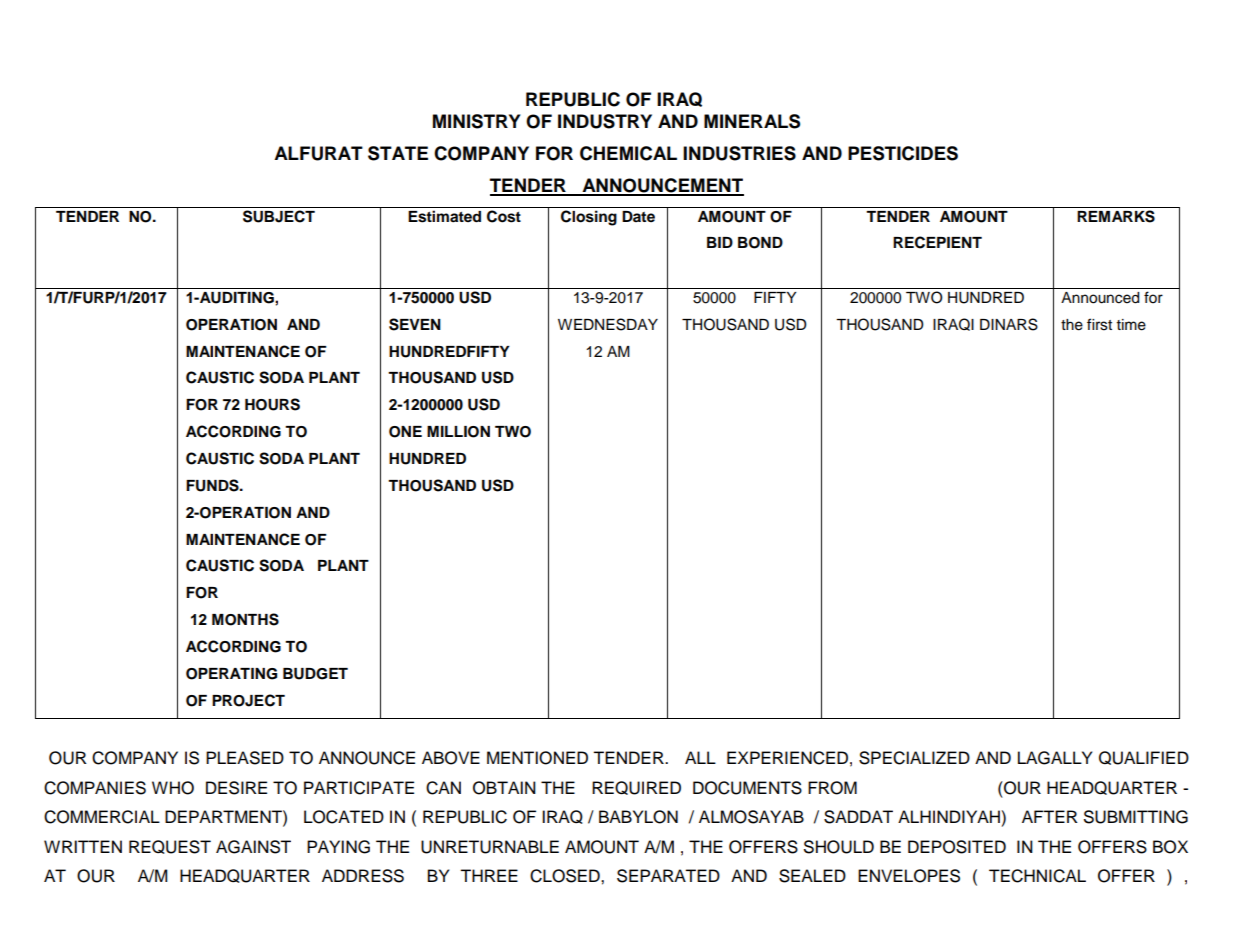  Describe the element at coordinates (608, 324) in the page. I see `WEDNESDAY` at that location.
